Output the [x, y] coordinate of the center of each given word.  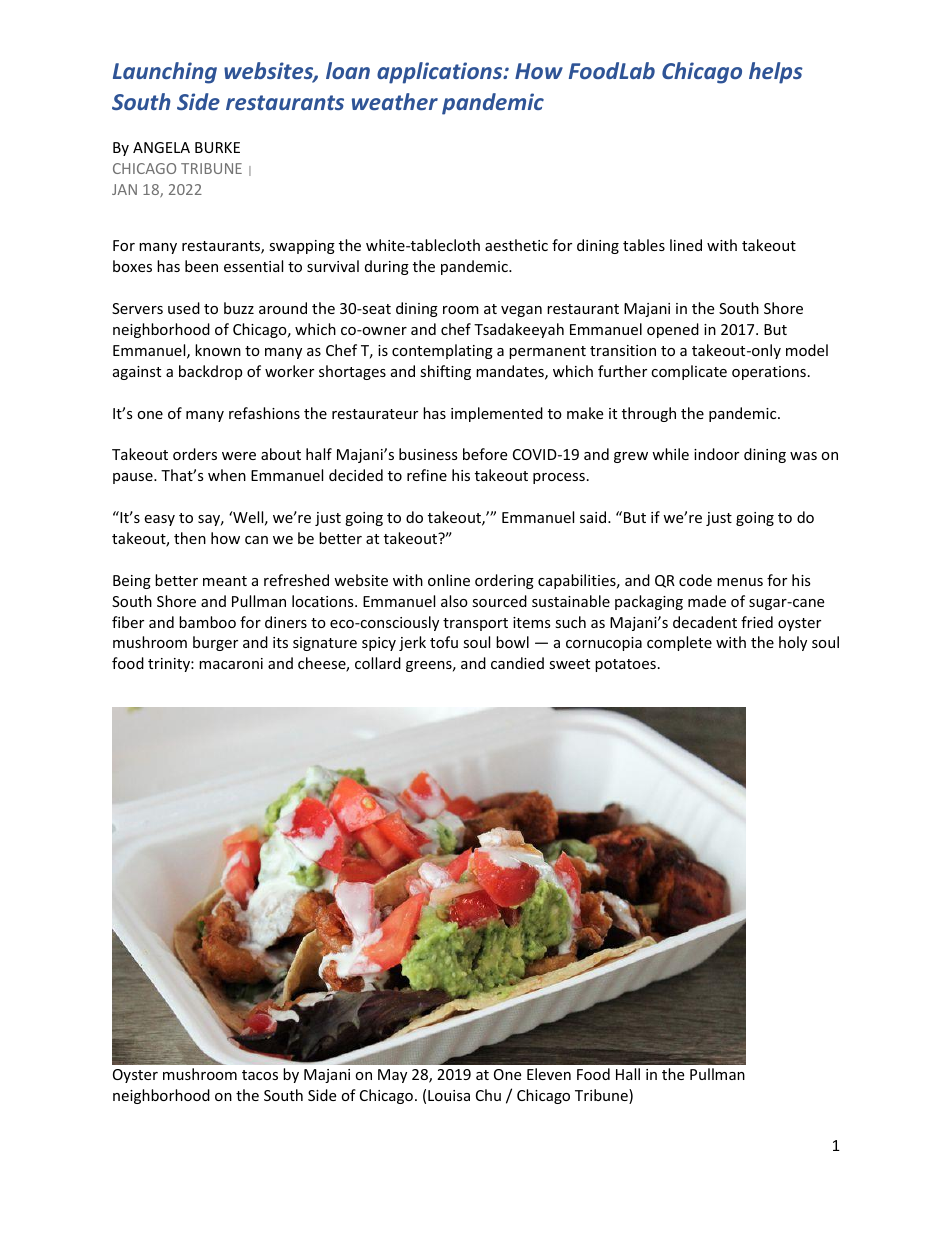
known [218, 350]
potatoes [625, 665]
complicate [689, 372]
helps [776, 73]
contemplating [442, 351]
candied [517, 663]
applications [441, 73]
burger [215, 643]
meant [225, 581]
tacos [260, 1075]
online [449, 580]
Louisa [449, 1095]
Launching [165, 73]
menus [740, 582]
